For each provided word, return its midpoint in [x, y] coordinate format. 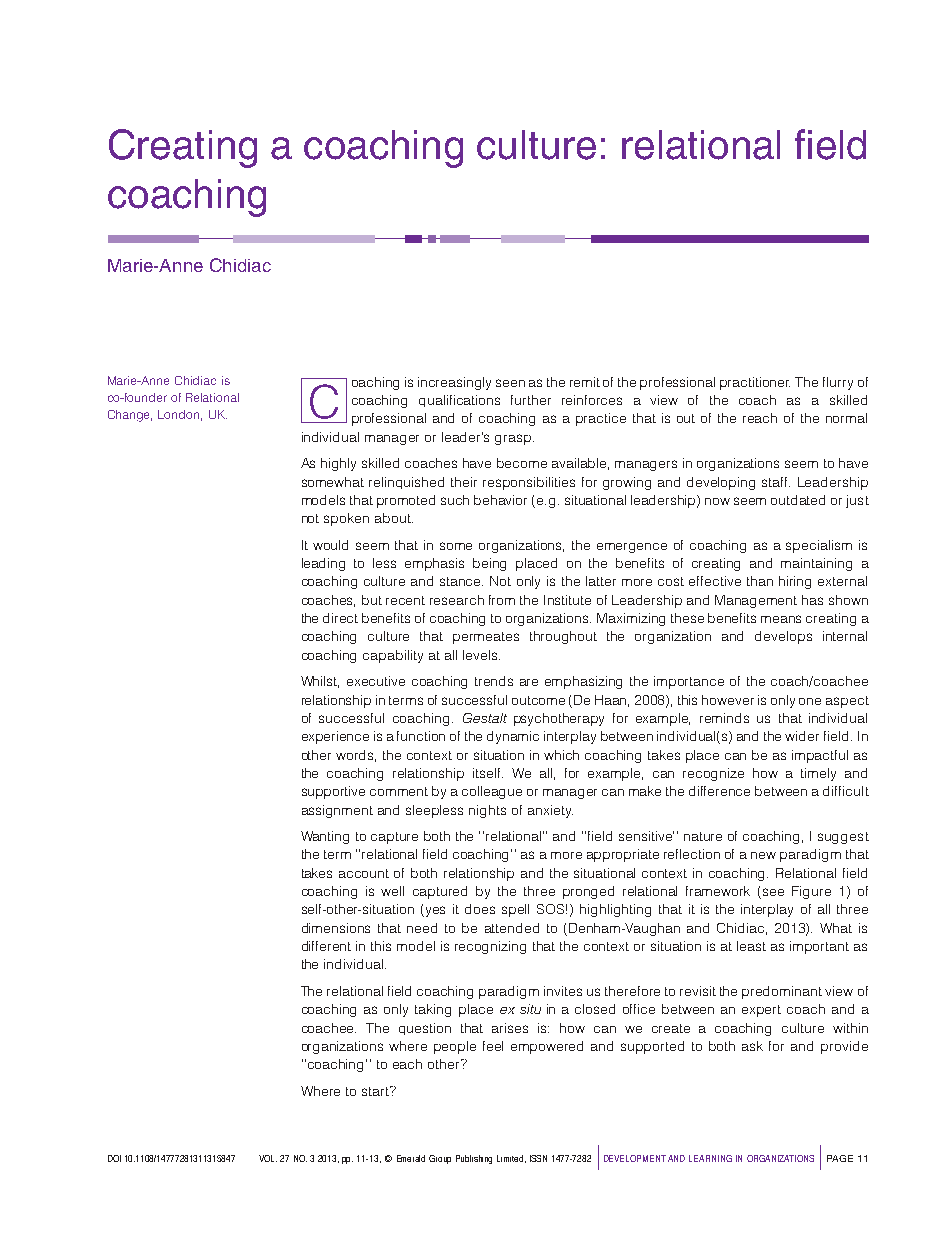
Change [130, 416]
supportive [333, 792]
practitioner [755, 383]
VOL [268, 1158]
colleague [492, 792]
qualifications [459, 401]
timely [818, 774]
